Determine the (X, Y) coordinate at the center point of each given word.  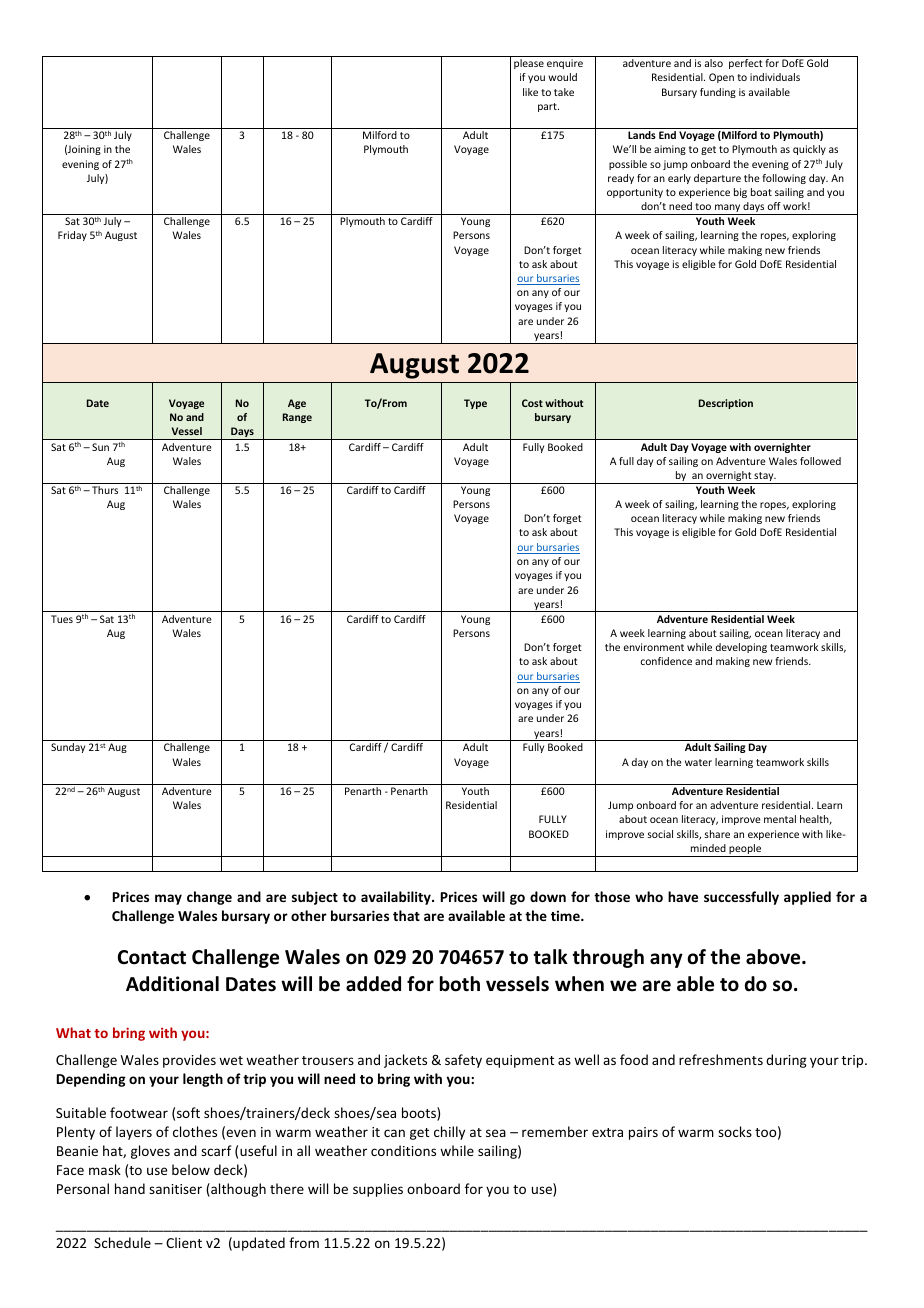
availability (397, 898)
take (564, 92)
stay (764, 478)
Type (475, 404)
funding (718, 93)
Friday (72, 236)
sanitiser (175, 1189)
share (717, 834)
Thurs (105, 490)
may (168, 899)
